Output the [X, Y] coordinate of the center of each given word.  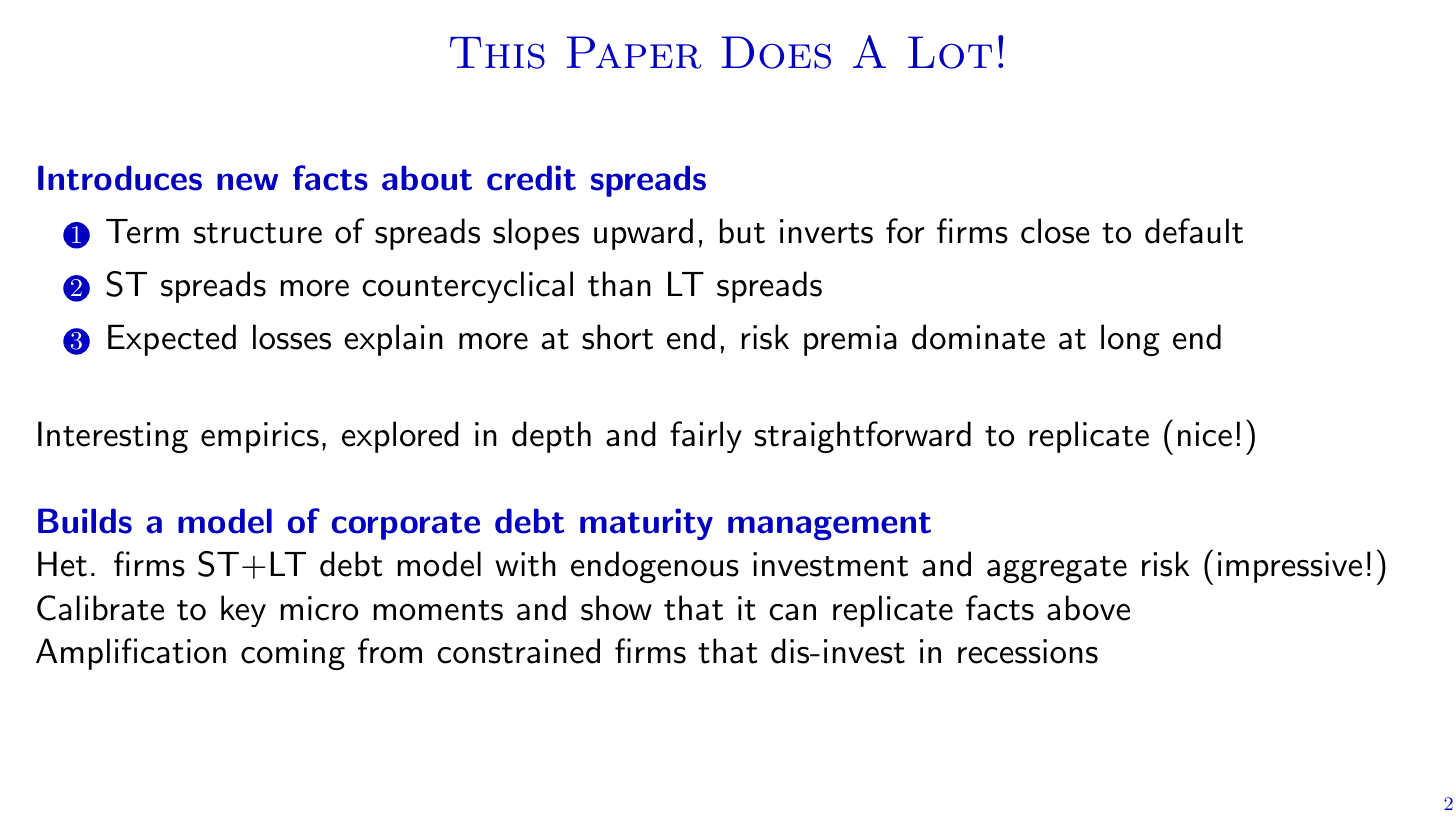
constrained [518, 651]
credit [531, 178]
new [247, 182]
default [1194, 231]
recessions [1028, 651]
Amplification [131, 654]
